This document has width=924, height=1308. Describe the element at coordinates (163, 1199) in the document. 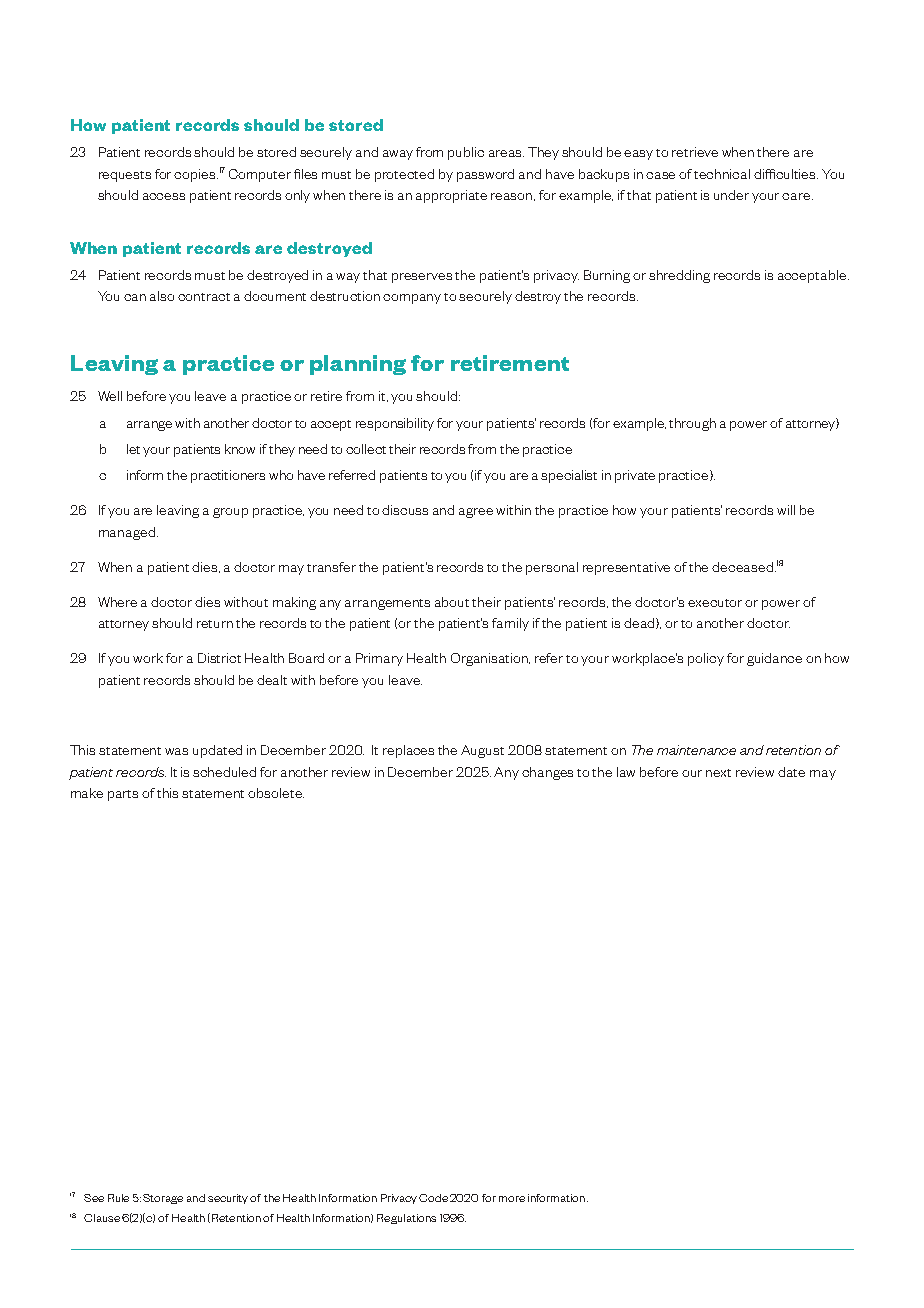

I see `Storage` at that location.
